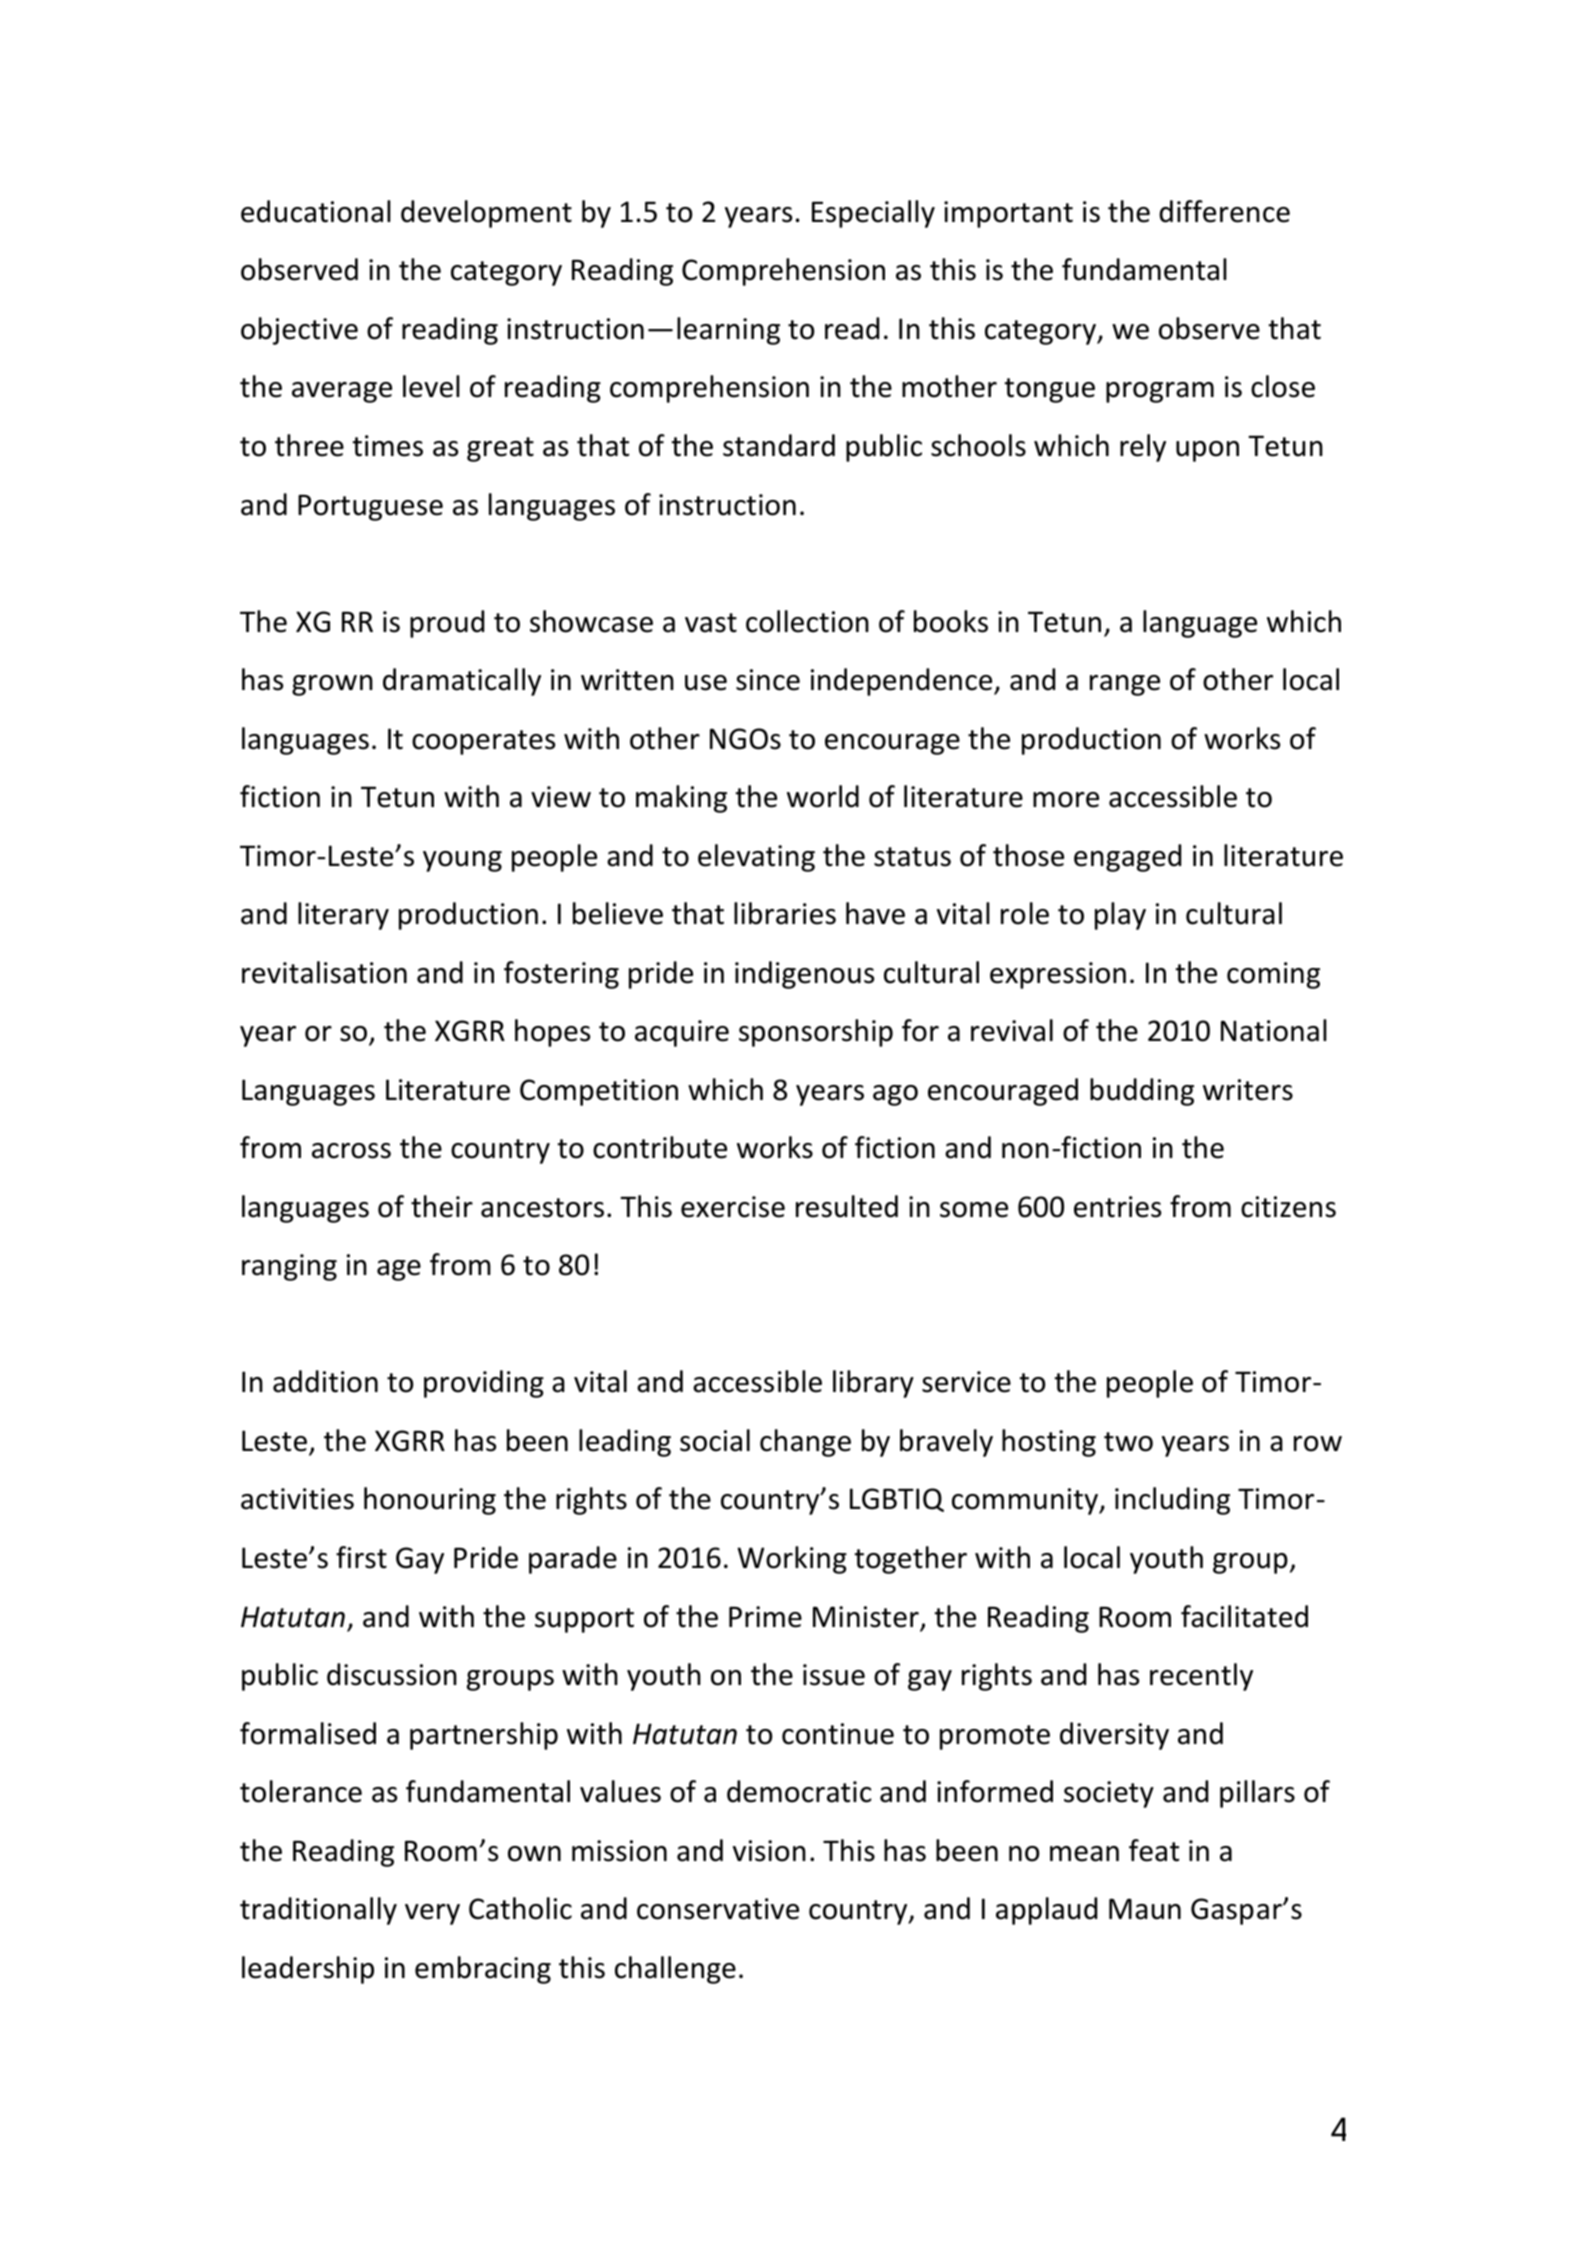 Image resolution: width=1585 pixels, height=2243 pixels. What do you see at coordinates (351, 1151) in the document?
I see `across` at bounding box center [351, 1151].
